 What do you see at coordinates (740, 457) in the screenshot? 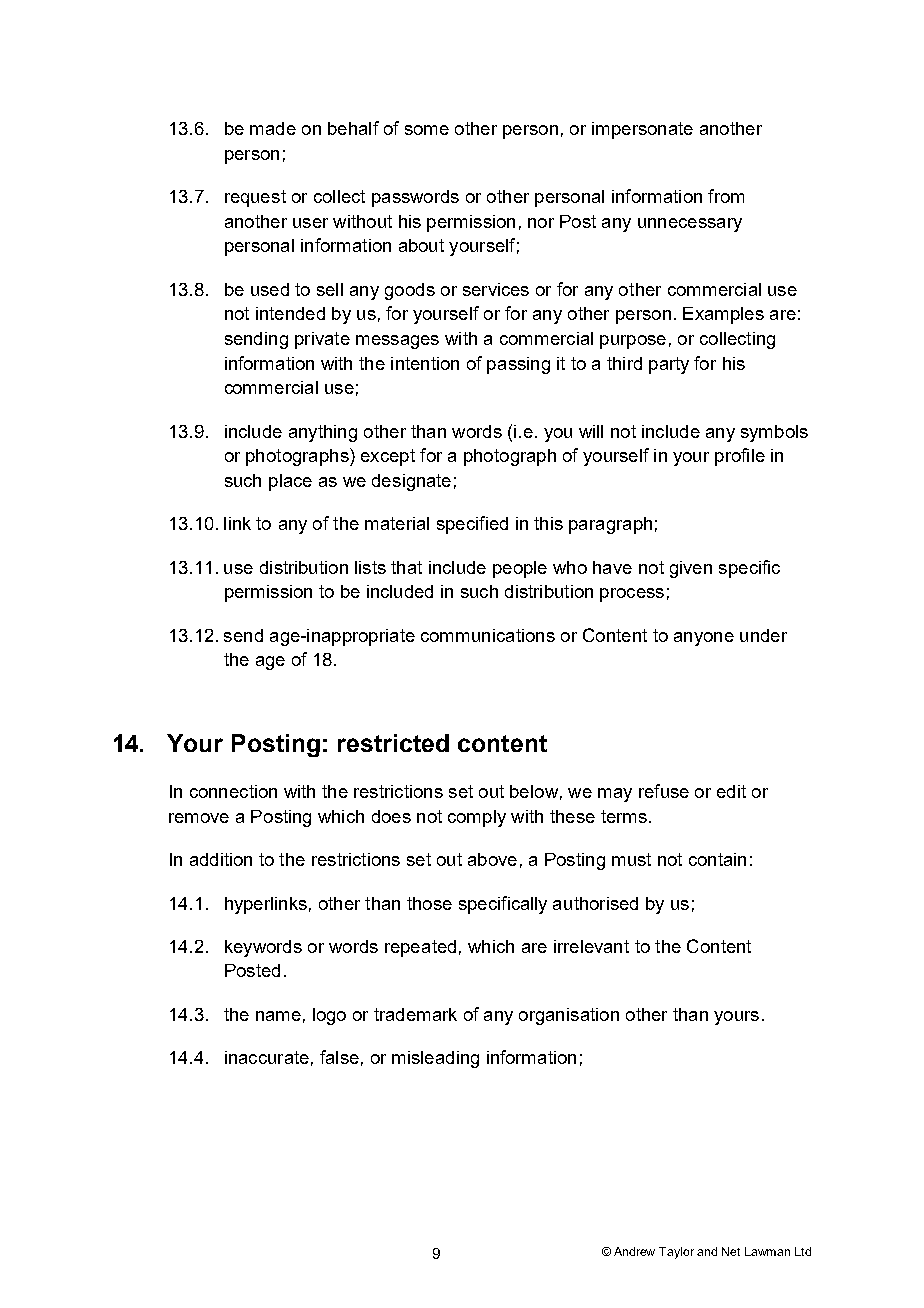
I see `profile` at bounding box center [740, 457].
